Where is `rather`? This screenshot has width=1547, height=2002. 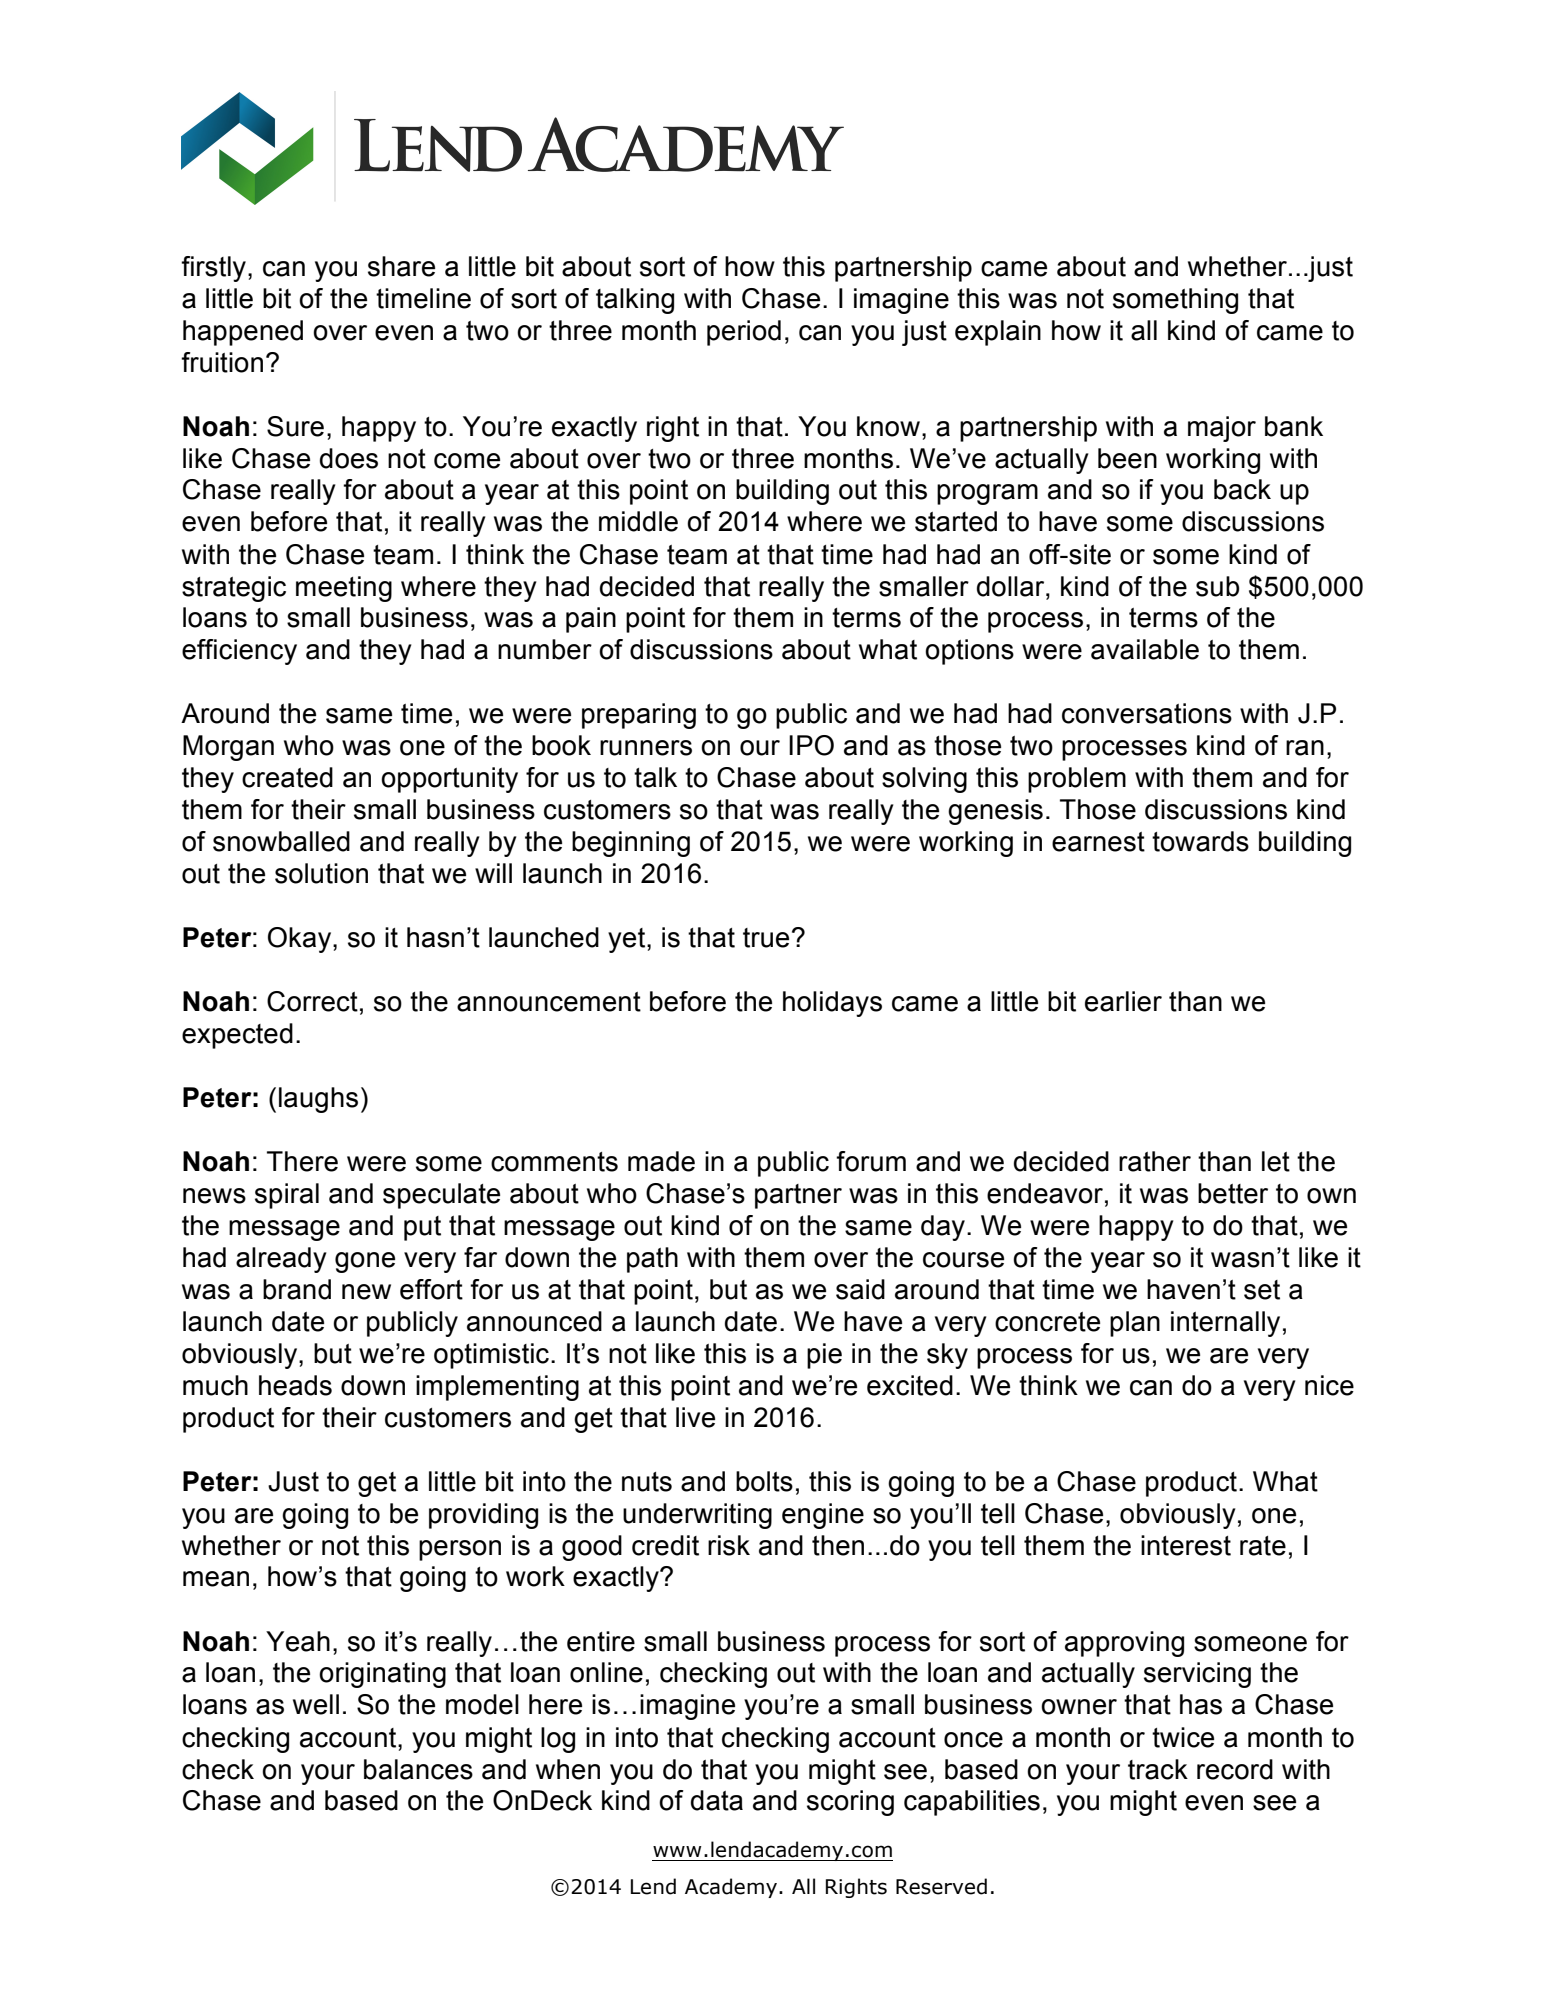 rather is located at coordinates (1155, 1161).
